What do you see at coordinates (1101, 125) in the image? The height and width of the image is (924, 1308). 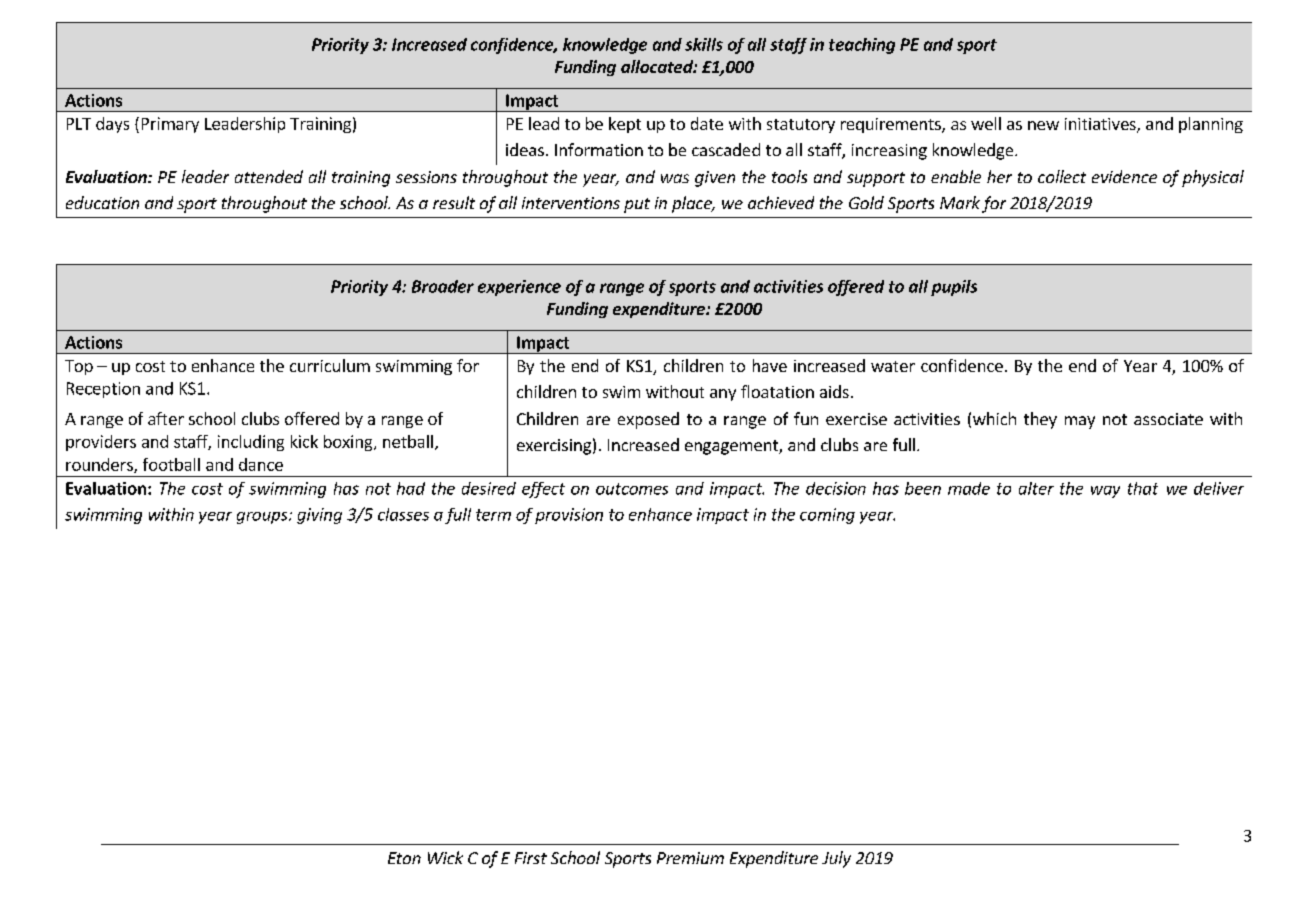 I see `initiatives` at bounding box center [1101, 125].
